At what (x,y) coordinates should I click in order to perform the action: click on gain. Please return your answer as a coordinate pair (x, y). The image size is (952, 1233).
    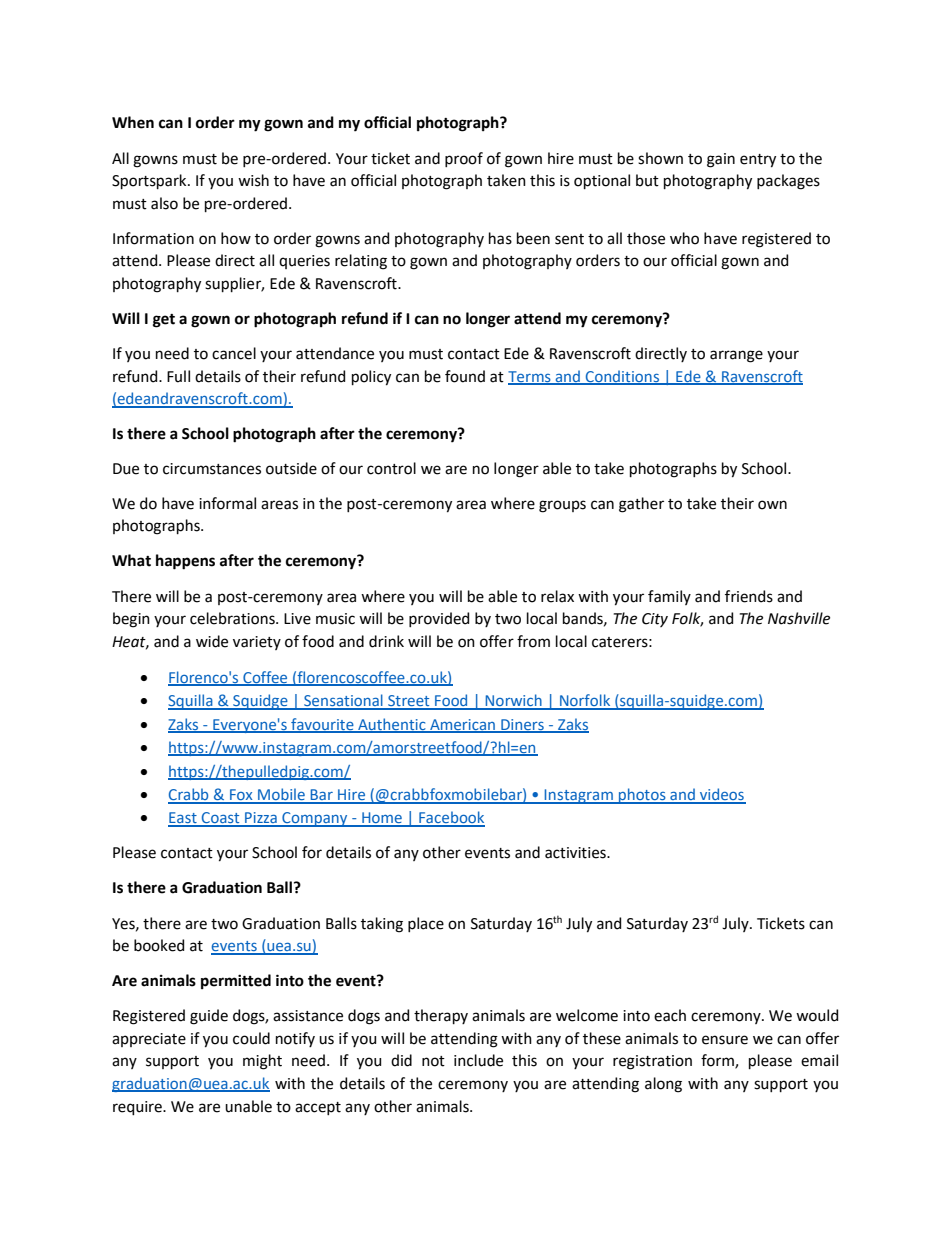
    Looking at the image, I should click on (721, 160).
